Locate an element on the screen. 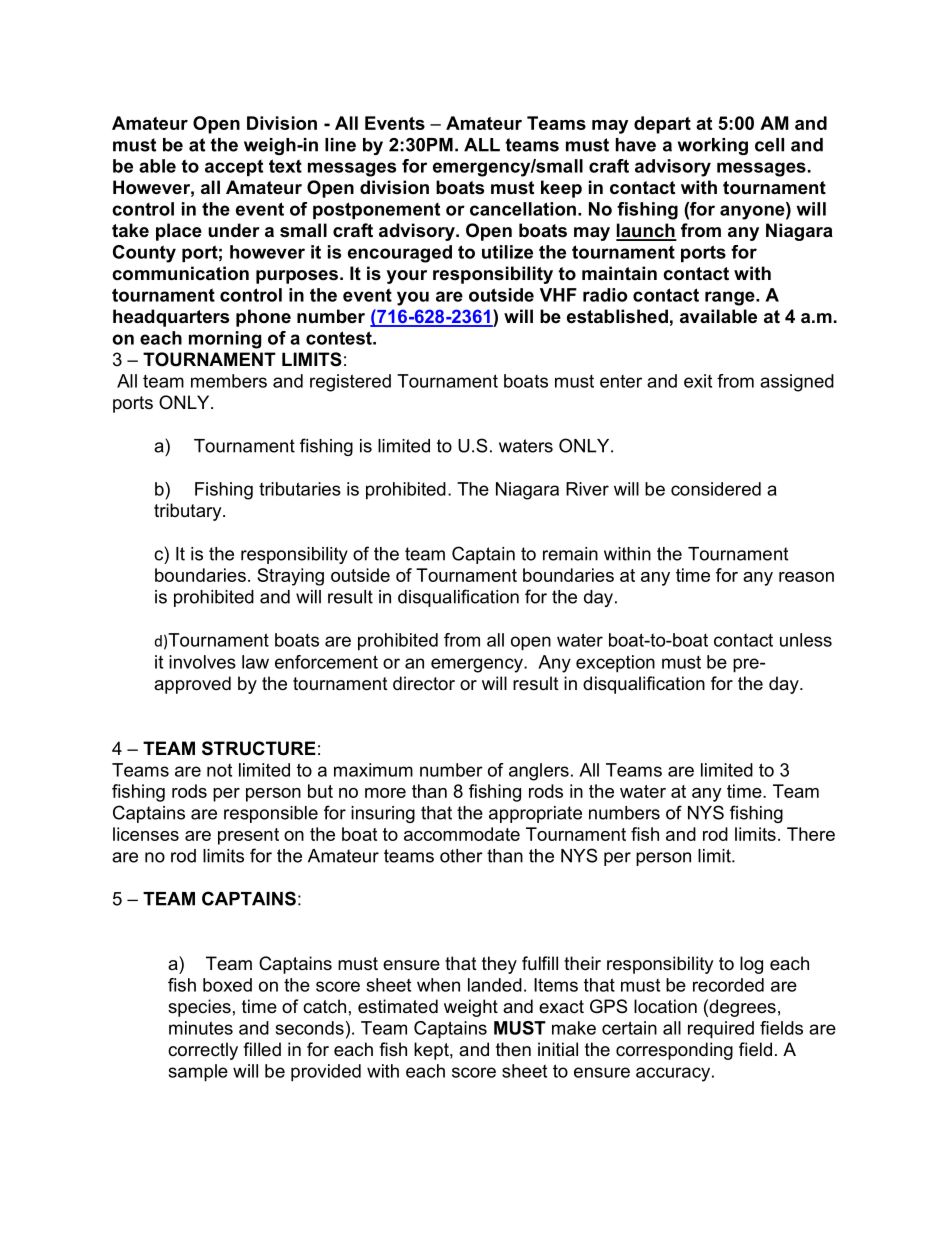  Straying is located at coordinates (290, 577).
